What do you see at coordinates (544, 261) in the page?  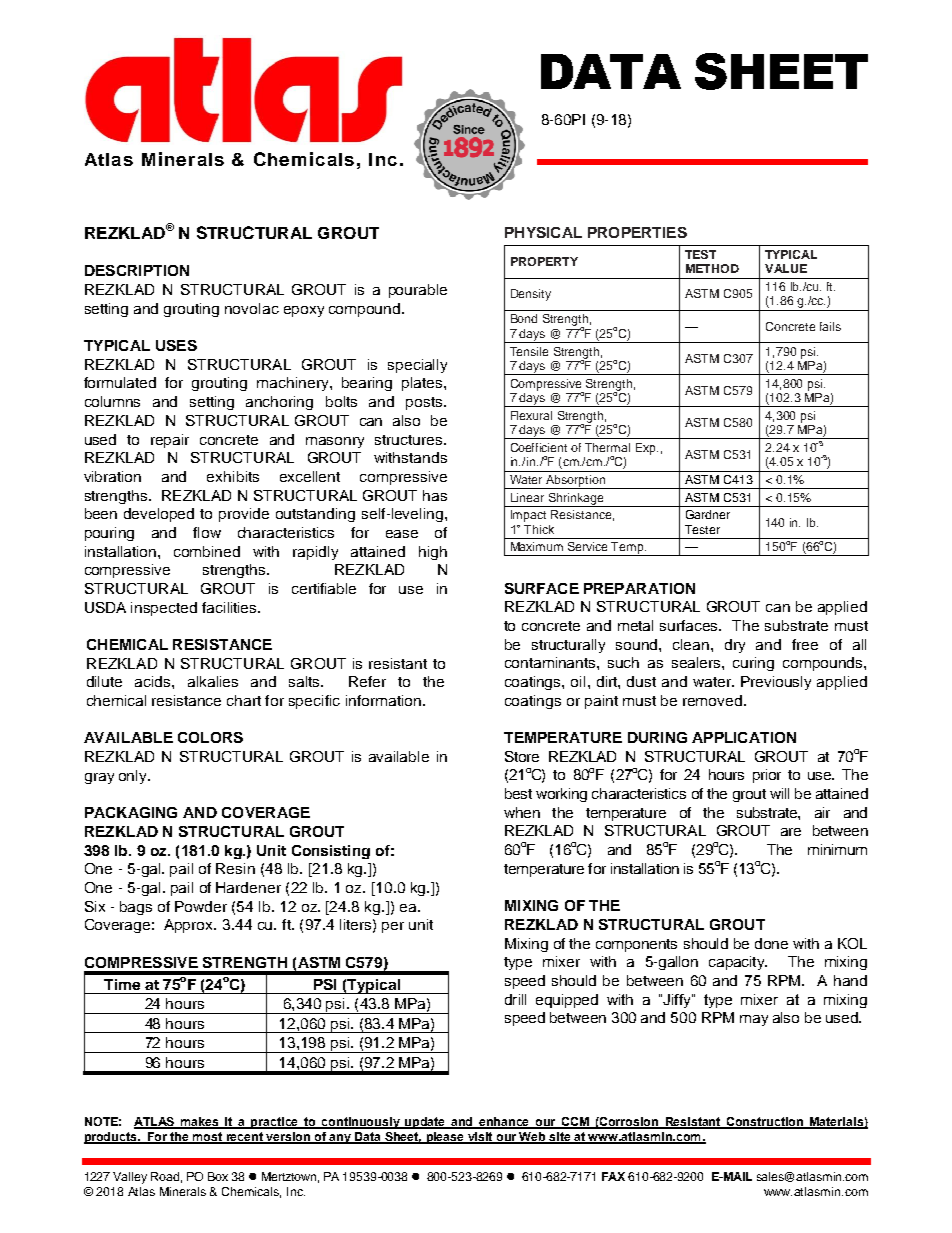 I see `PROPERTY` at bounding box center [544, 261].
